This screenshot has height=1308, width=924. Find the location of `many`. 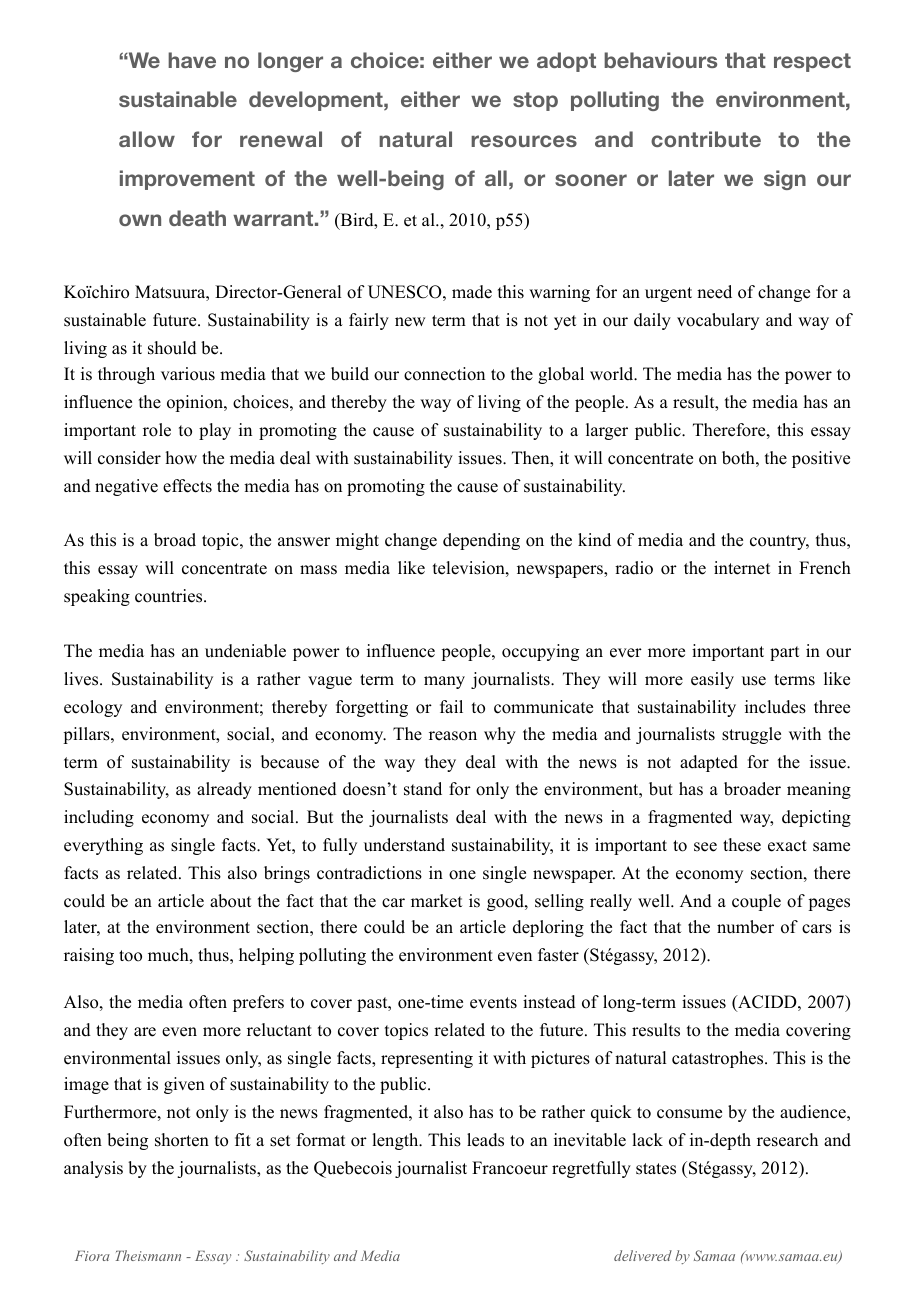

many is located at coordinates (444, 682).
